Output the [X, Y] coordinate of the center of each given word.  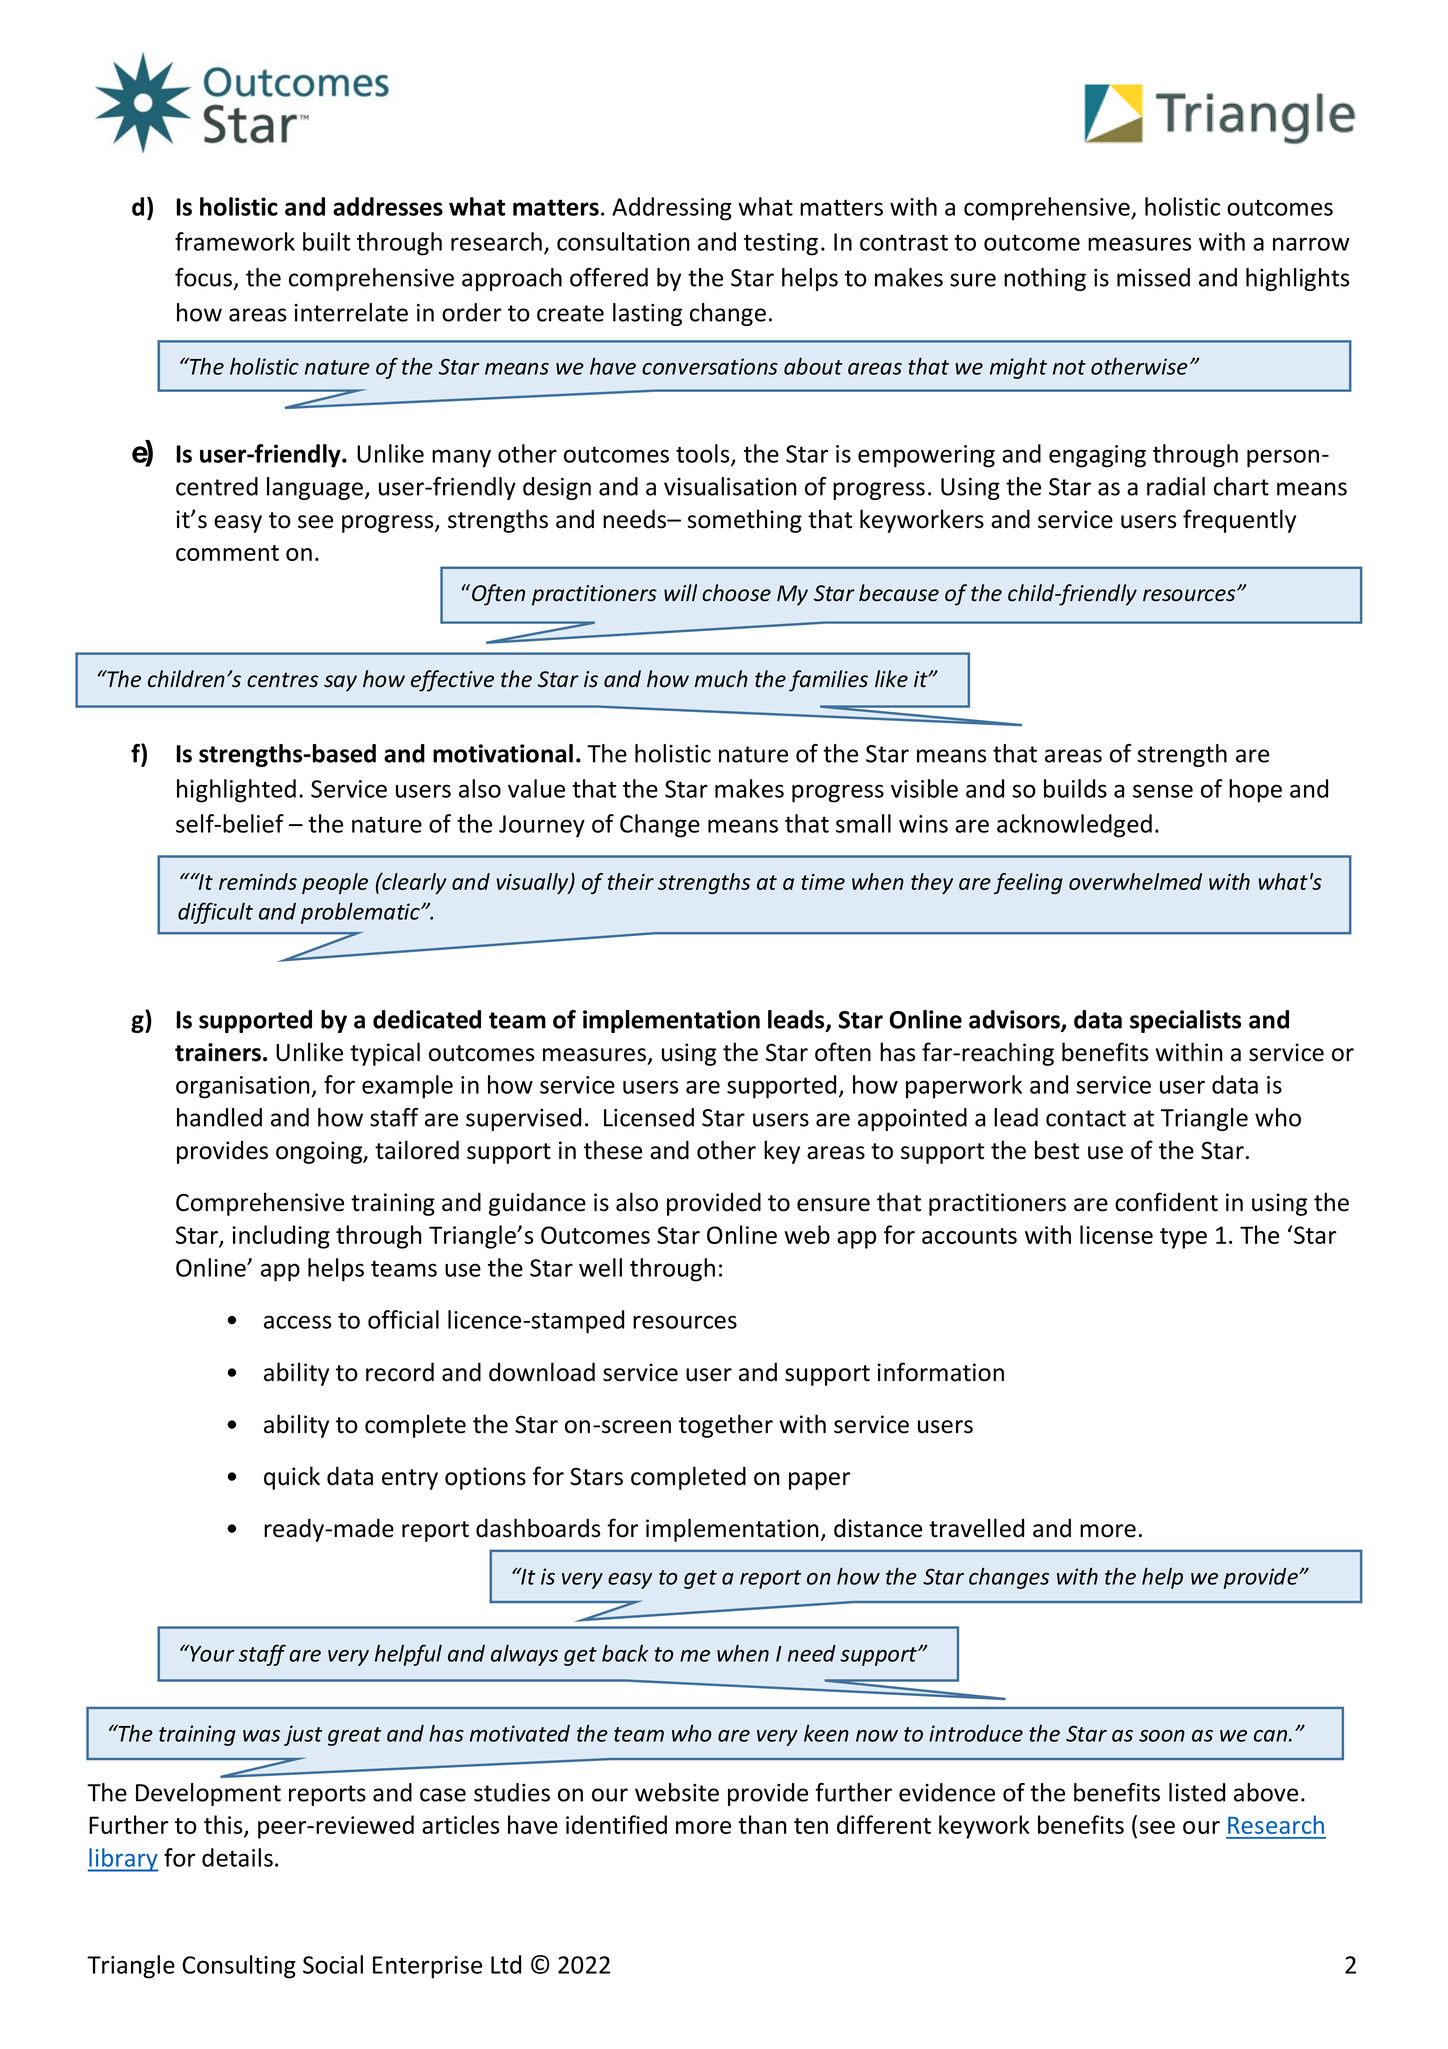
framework [235, 241]
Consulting [239, 1967]
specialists [1185, 1021]
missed [1153, 277]
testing [781, 244]
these [613, 1150]
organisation [244, 1087]
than [762, 1824]
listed [1197, 1792]
